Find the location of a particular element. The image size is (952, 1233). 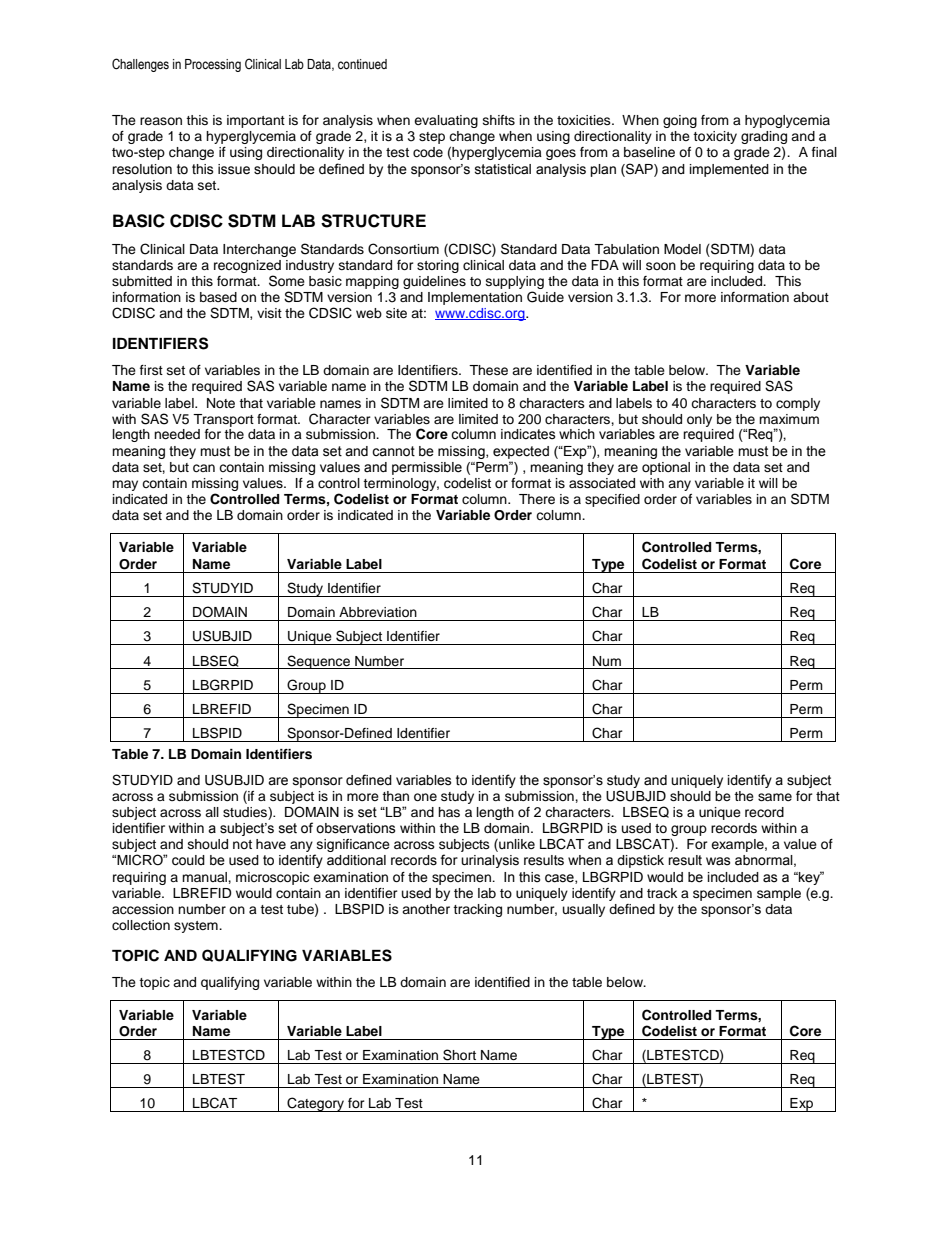

Transport is located at coordinates (223, 420).
